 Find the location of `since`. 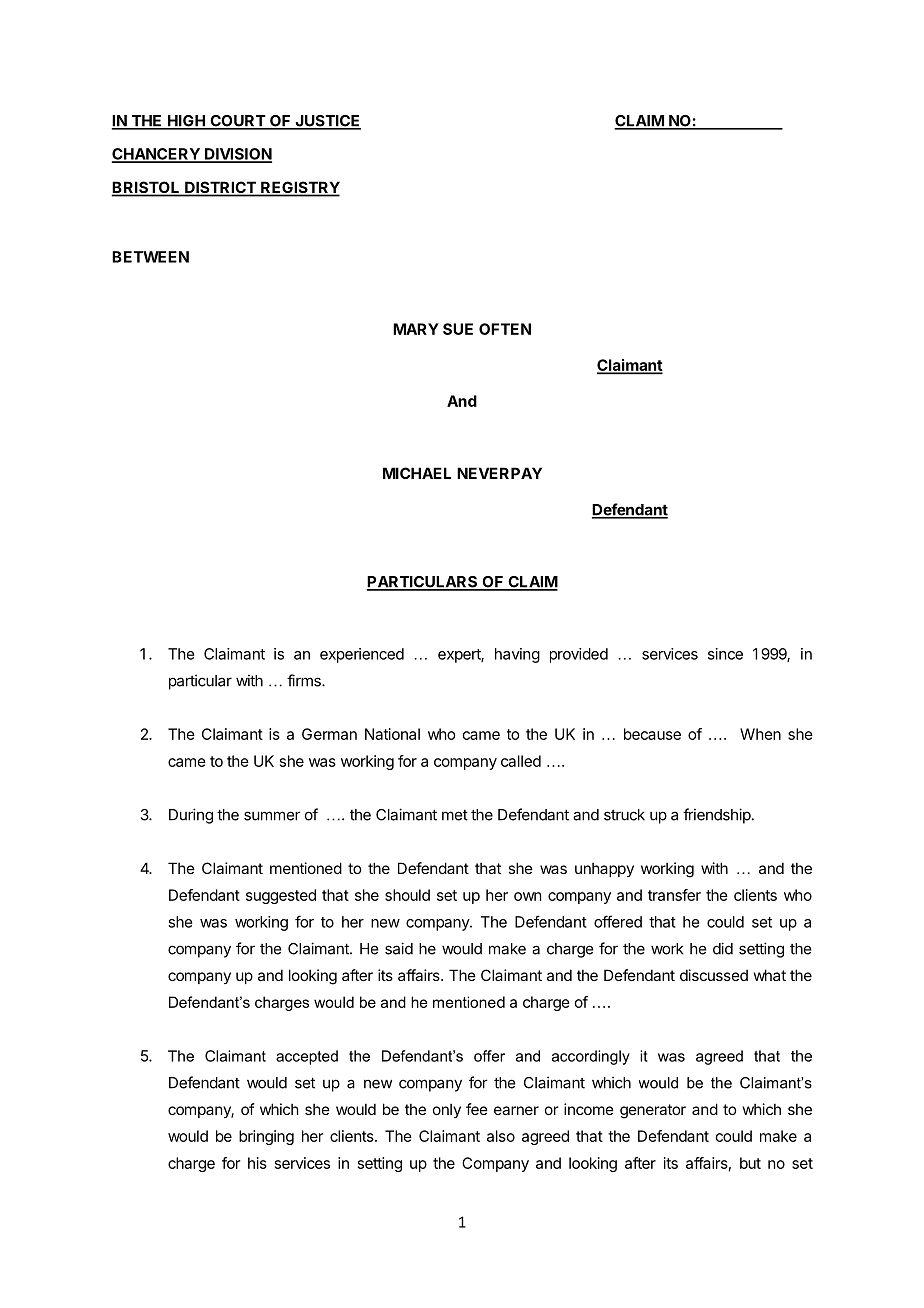

since is located at coordinates (725, 654).
